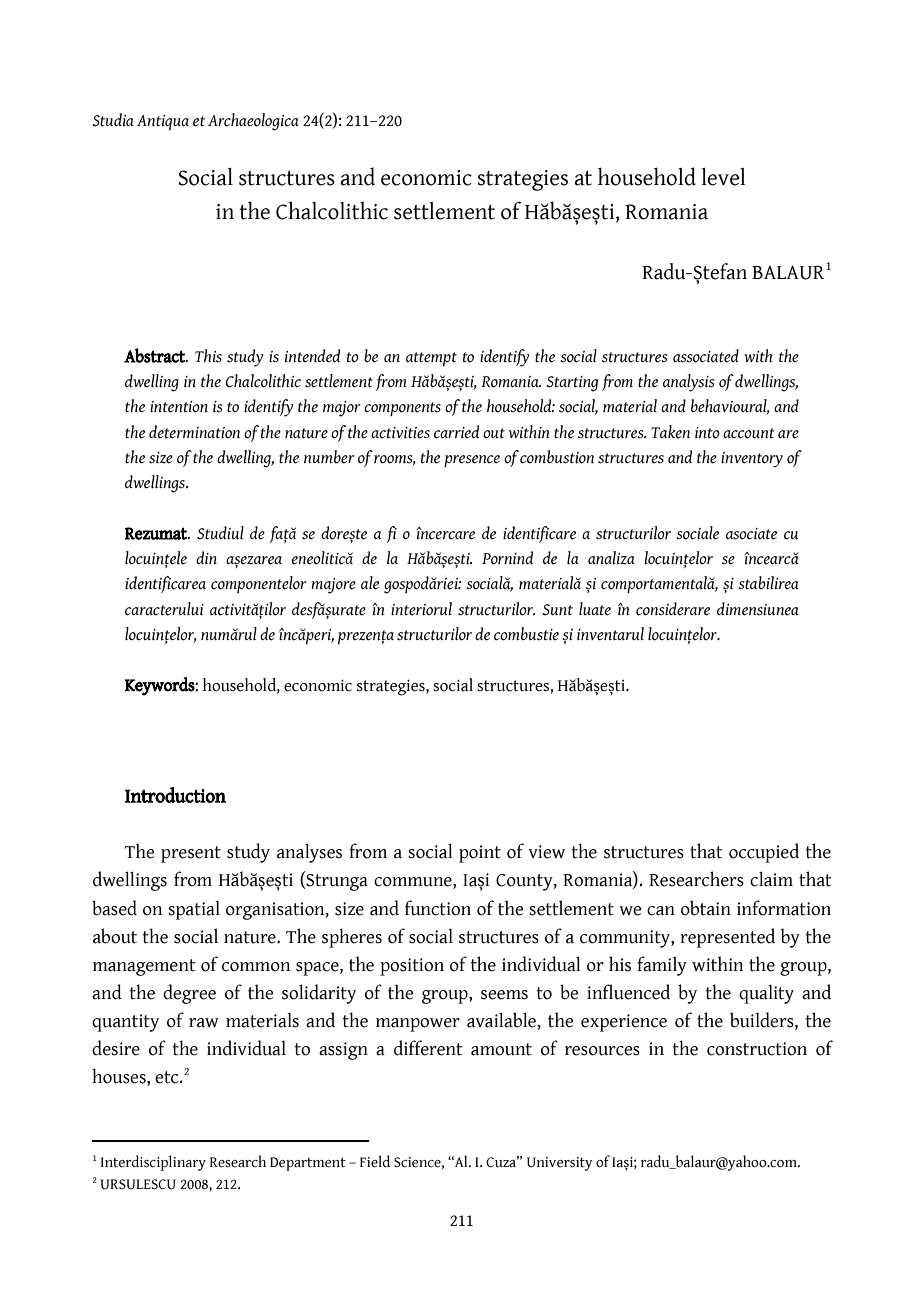 This document has width=924, height=1305. I want to click on spatial, so click(194, 910).
